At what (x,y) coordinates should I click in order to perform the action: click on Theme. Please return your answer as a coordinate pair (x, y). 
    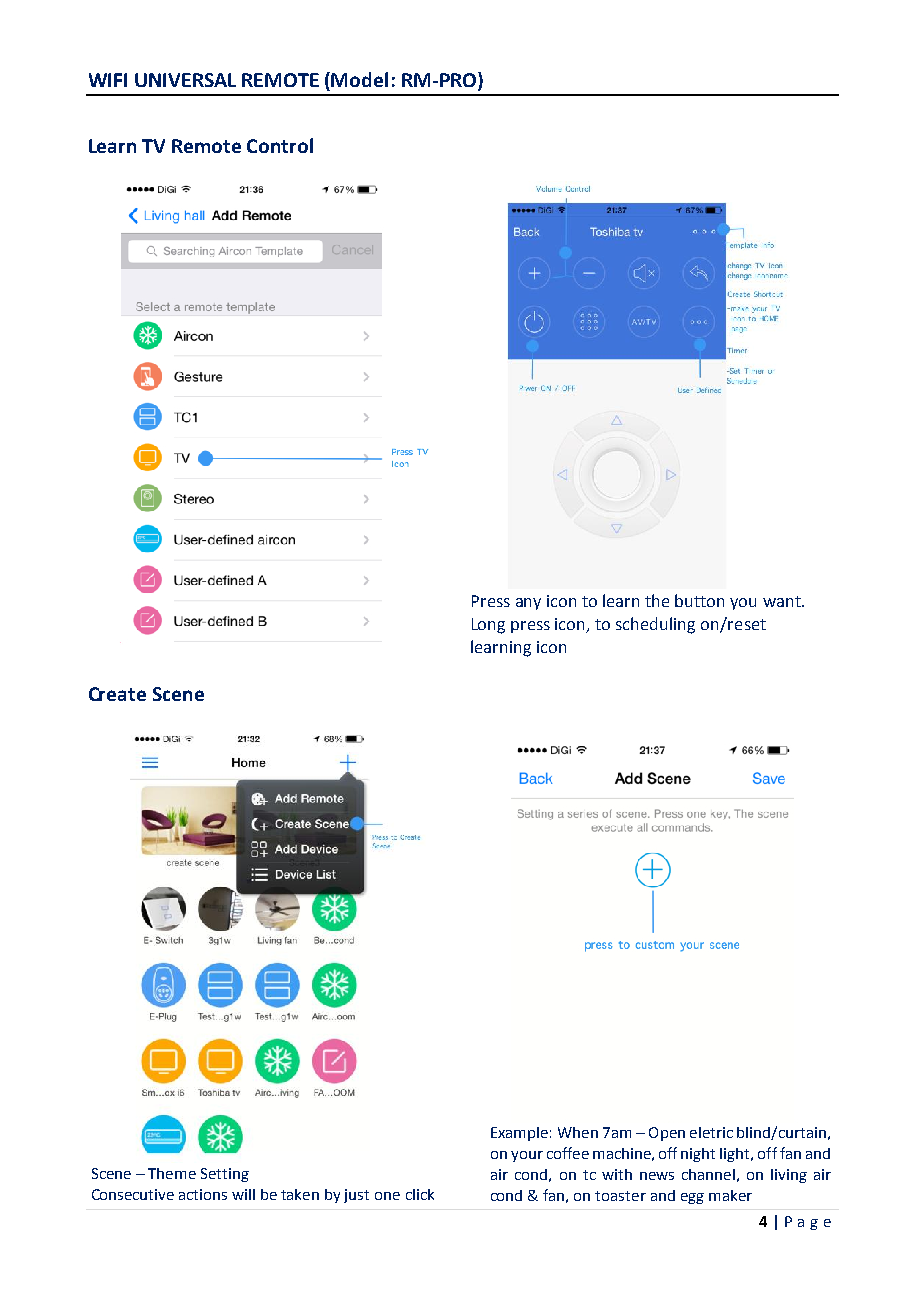
    Looking at the image, I should click on (172, 1173).
